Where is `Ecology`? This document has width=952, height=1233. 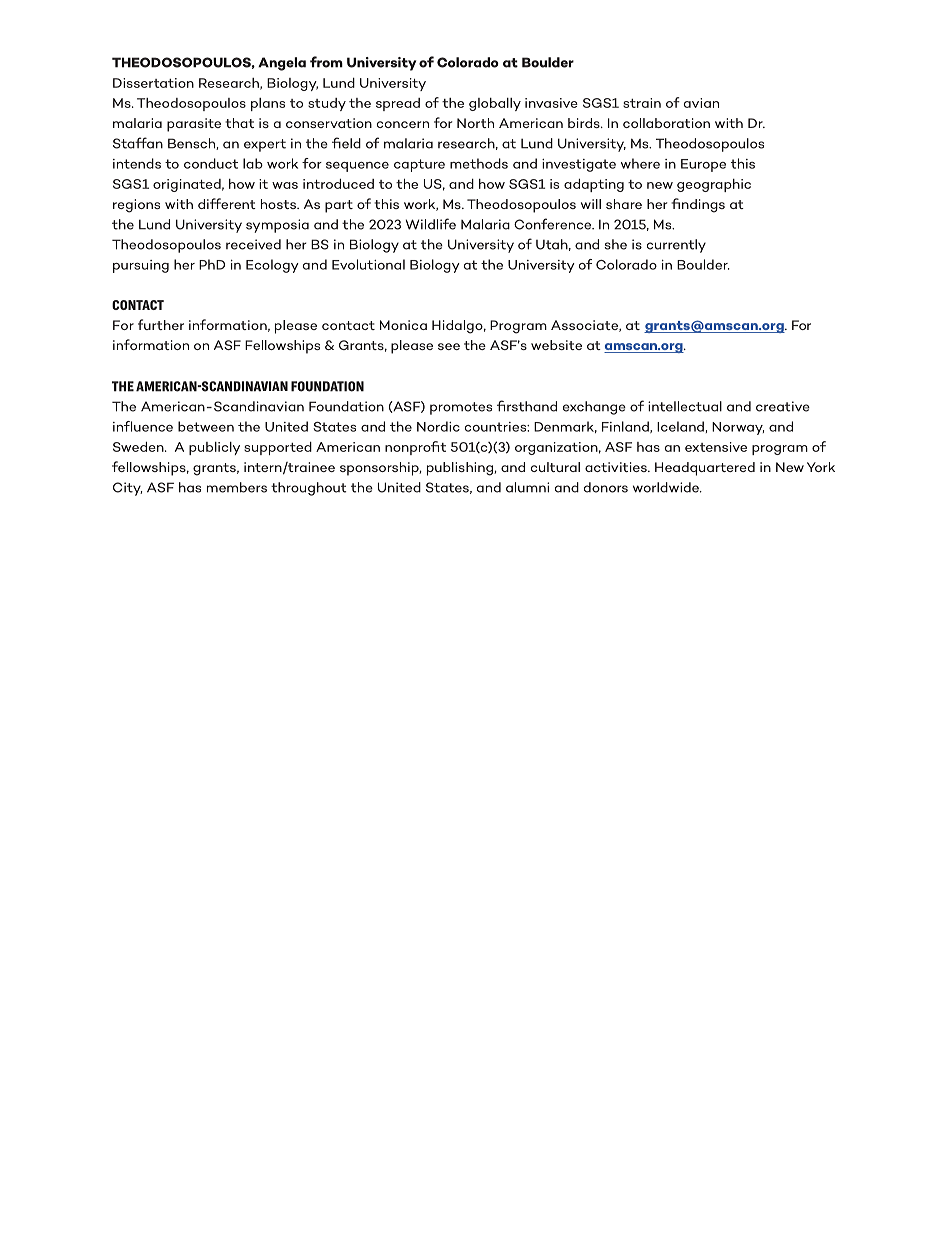 Ecology is located at coordinates (272, 266).
